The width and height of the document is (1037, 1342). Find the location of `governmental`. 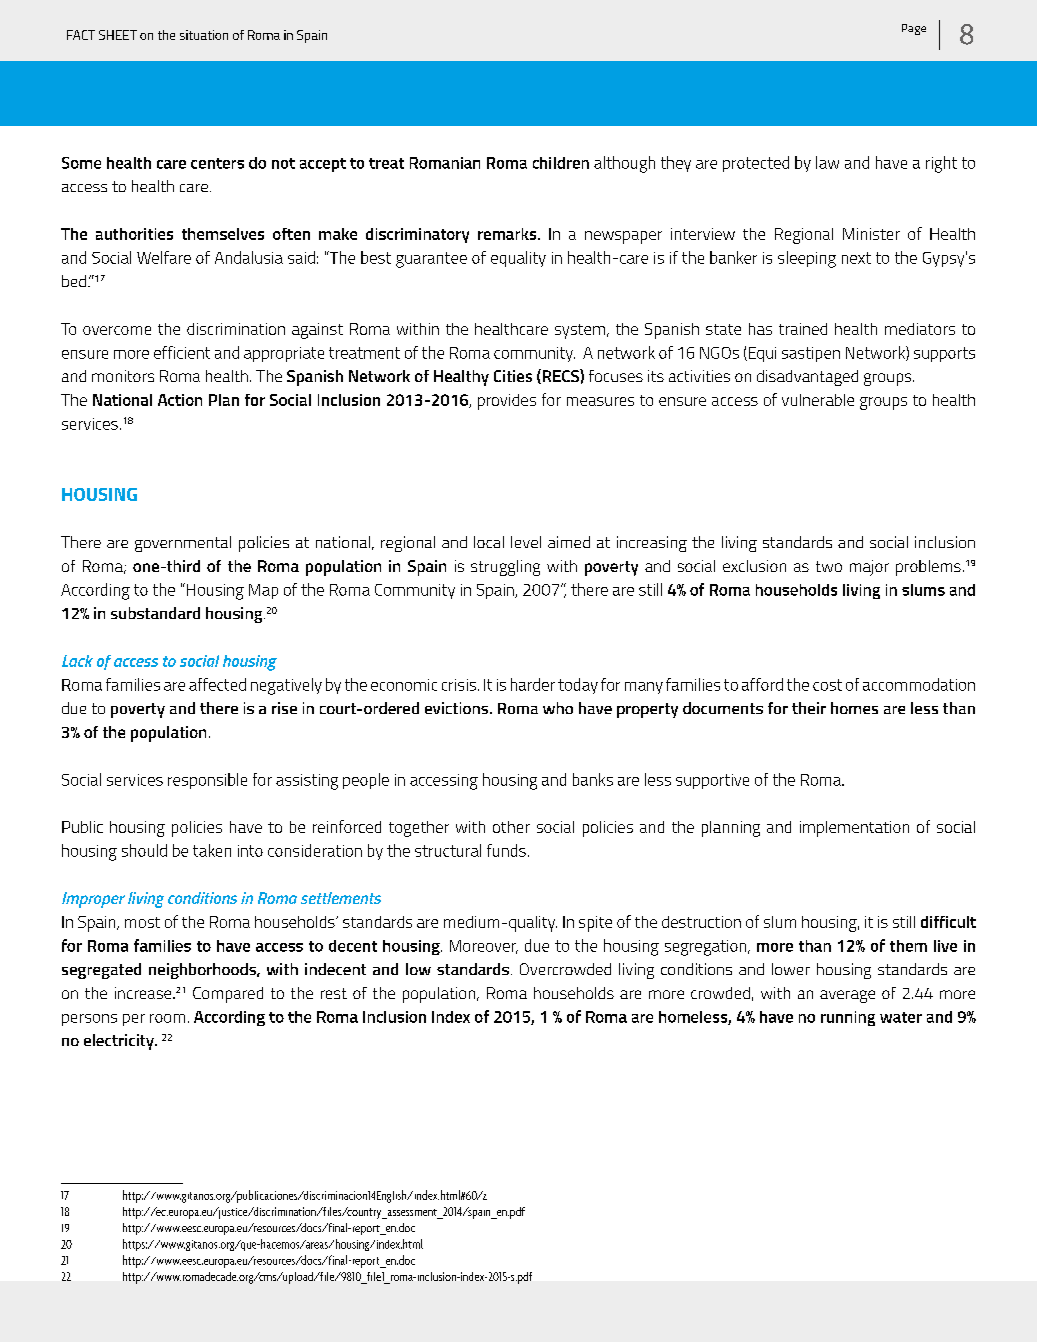

governmental is located at coordinates (183, 544).
